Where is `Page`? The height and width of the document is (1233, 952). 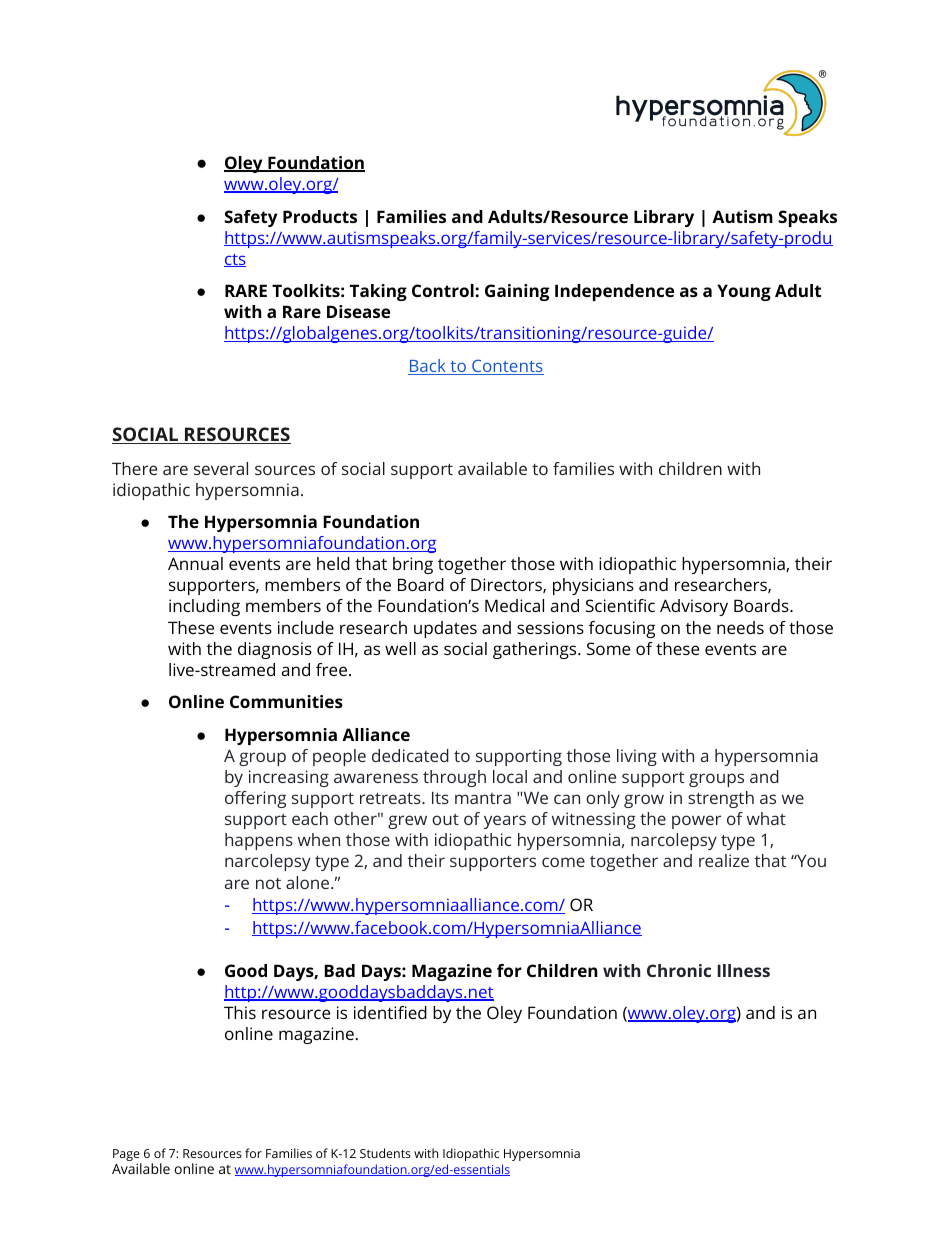 Page is located at coordinates (127, 1156).
